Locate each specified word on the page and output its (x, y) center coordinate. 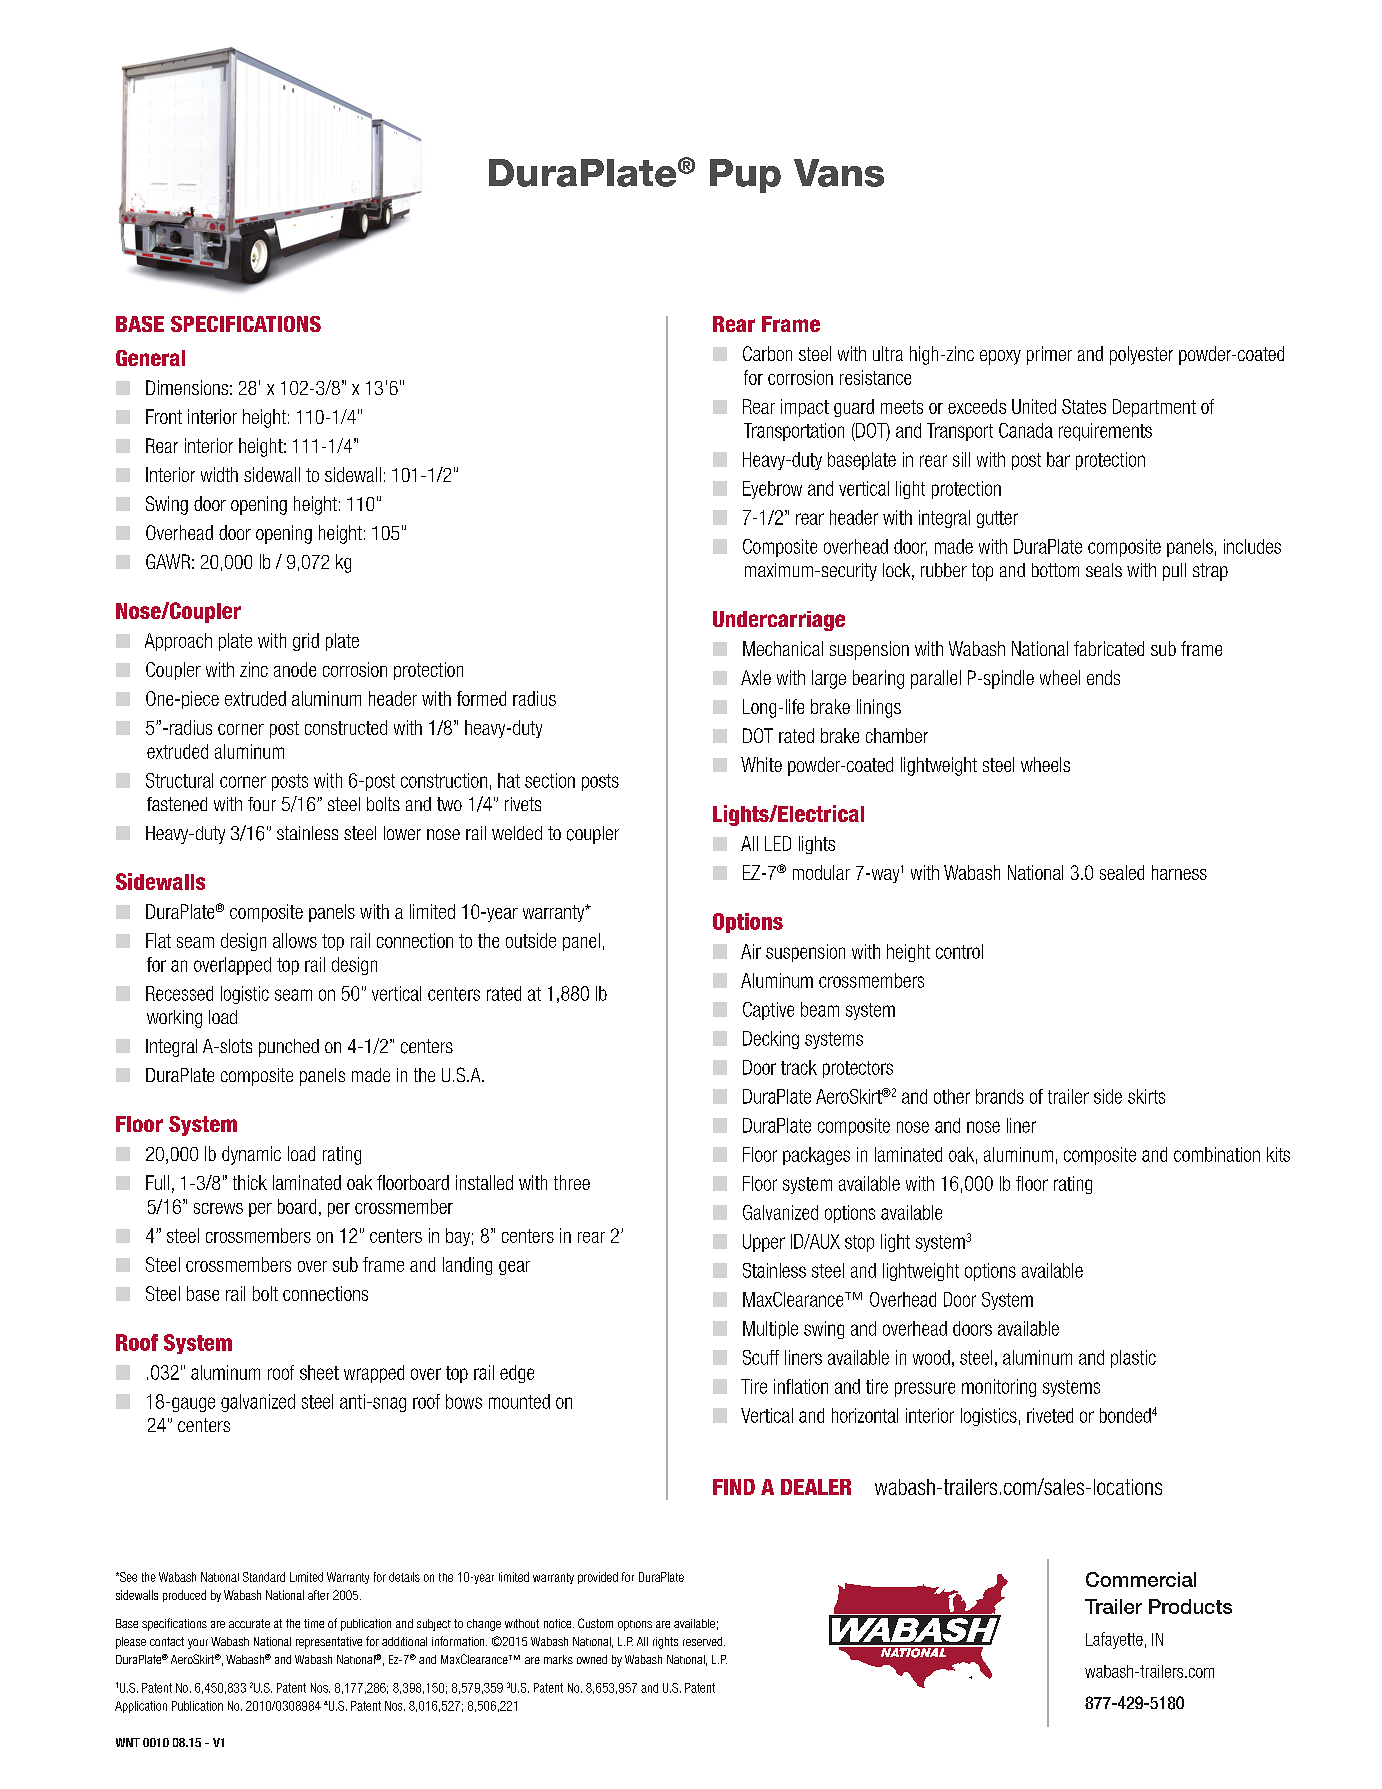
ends (1103, 677)
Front (164, 416)
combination (1217, 1154)
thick (250, 1182)
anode (295, 669)
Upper (764, 1243)
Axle (756, 677)
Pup (745, 176)
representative (329, 1643)
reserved (704, 1641)
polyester (1141, 355)
